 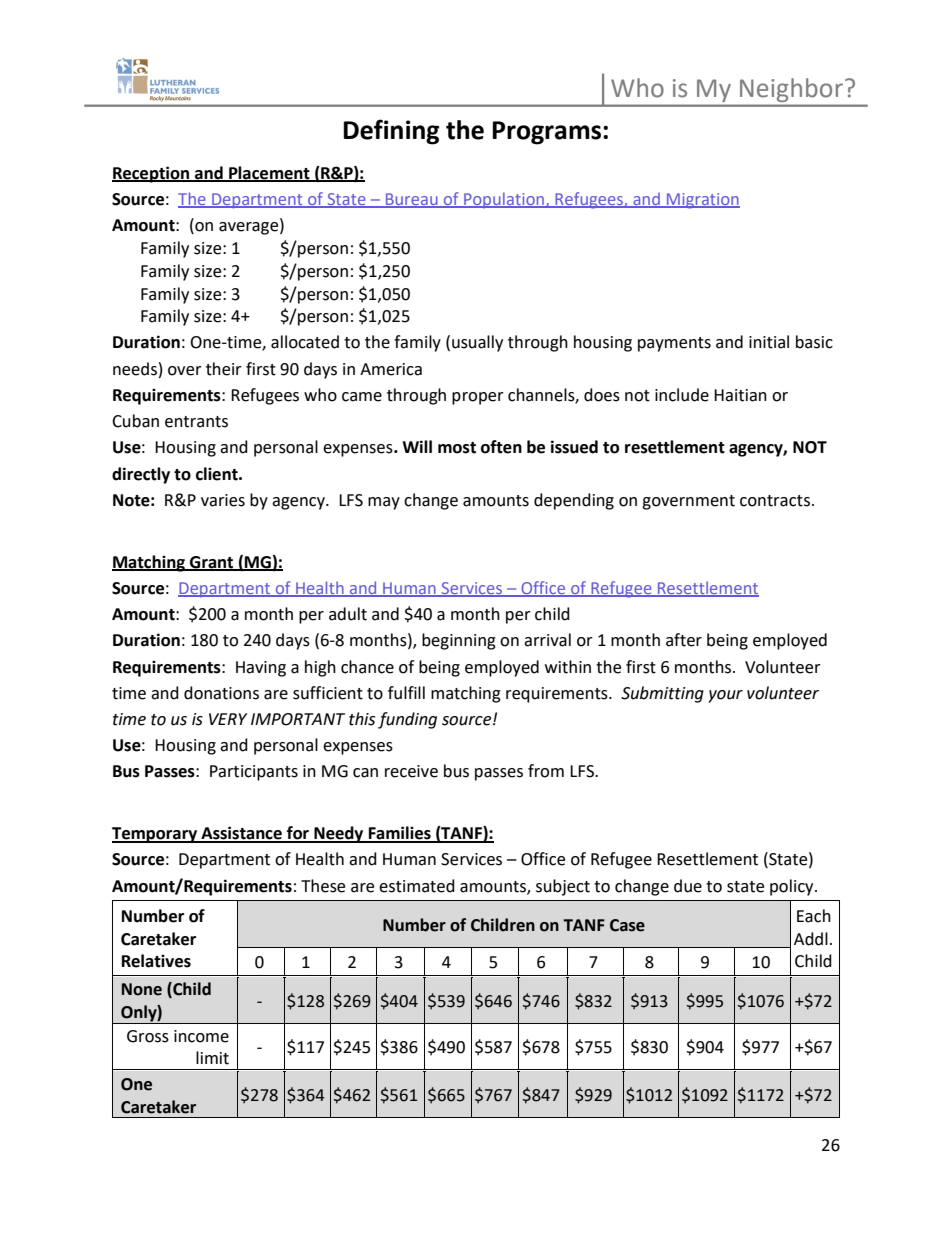 What do you see at coordinates (269, 173) in the screenshot?
I see `Placement` at bounding box center [269, 173].
